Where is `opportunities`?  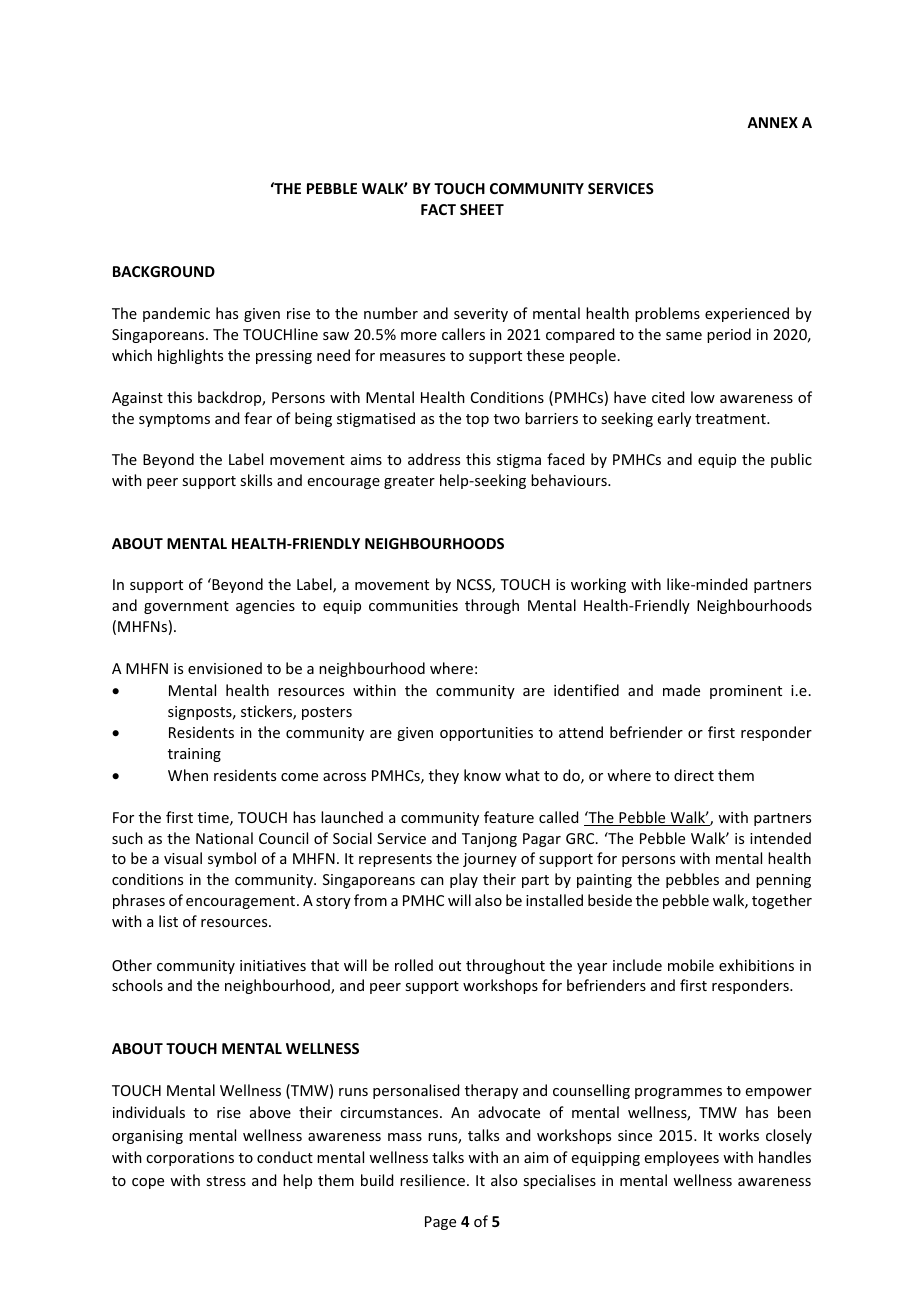 opportunities is located at coordinates (486, 734).
